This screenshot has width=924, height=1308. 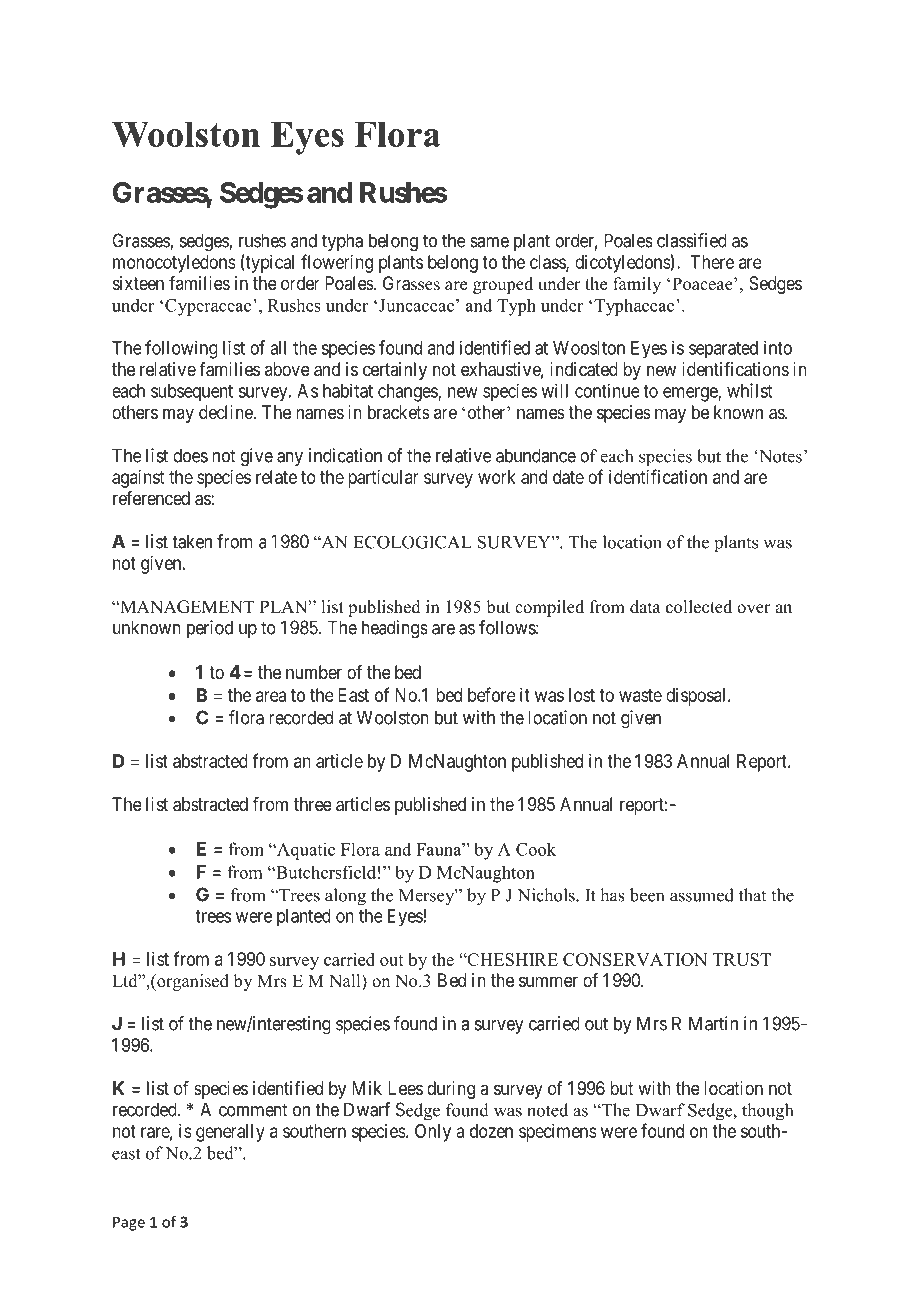 What do you see at coordinates (767, 1112) in the screenshot?
I see `though` at bounding box center [767, 1112].
